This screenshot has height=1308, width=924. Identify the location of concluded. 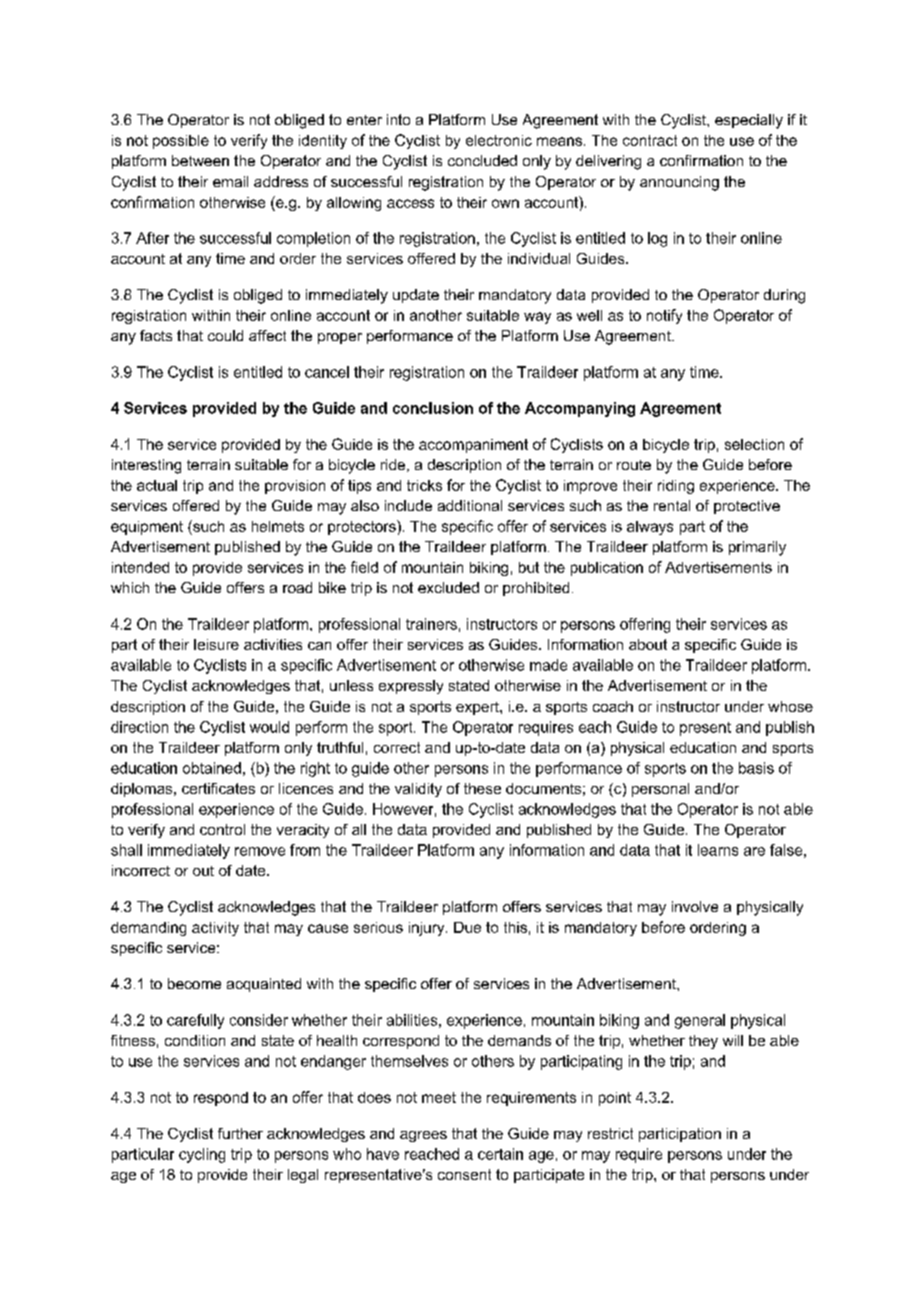
(482, 160).
